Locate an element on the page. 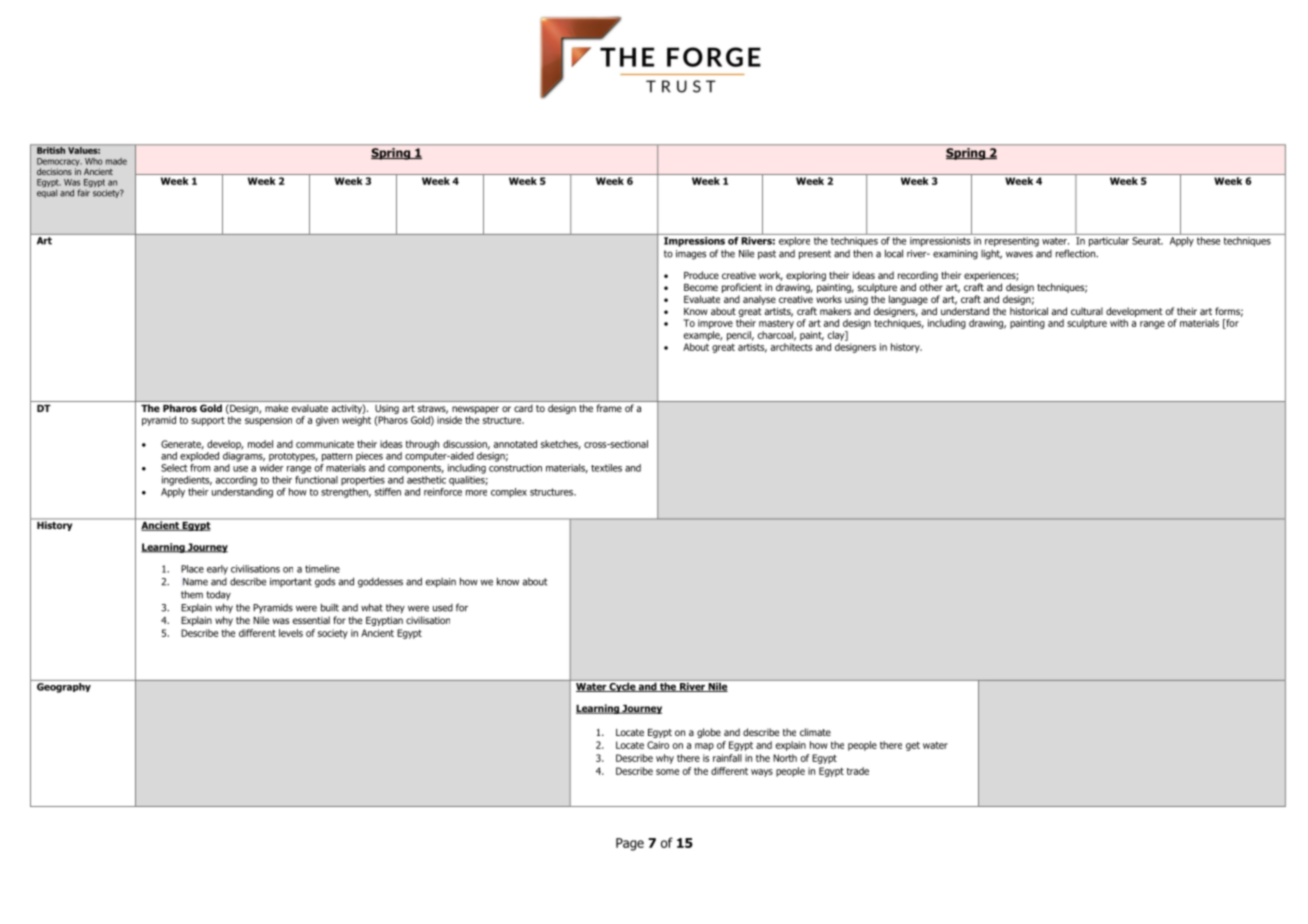 The image size is (1308, 924). get is located at coordinates (913, 746).
